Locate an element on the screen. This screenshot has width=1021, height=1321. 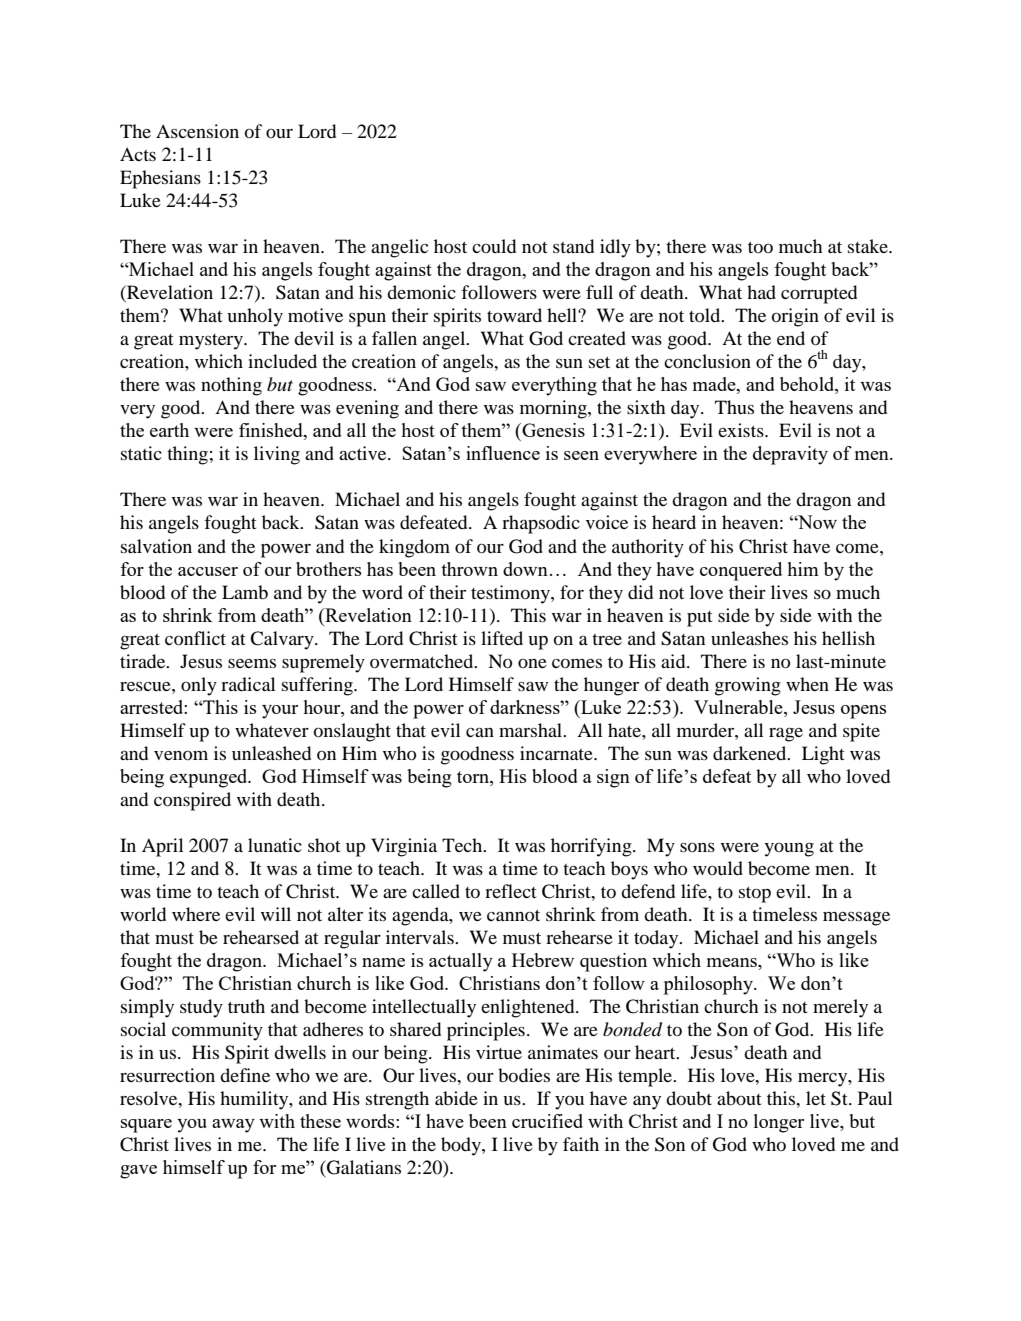
Ascension is located at coordinates (197, 131).
